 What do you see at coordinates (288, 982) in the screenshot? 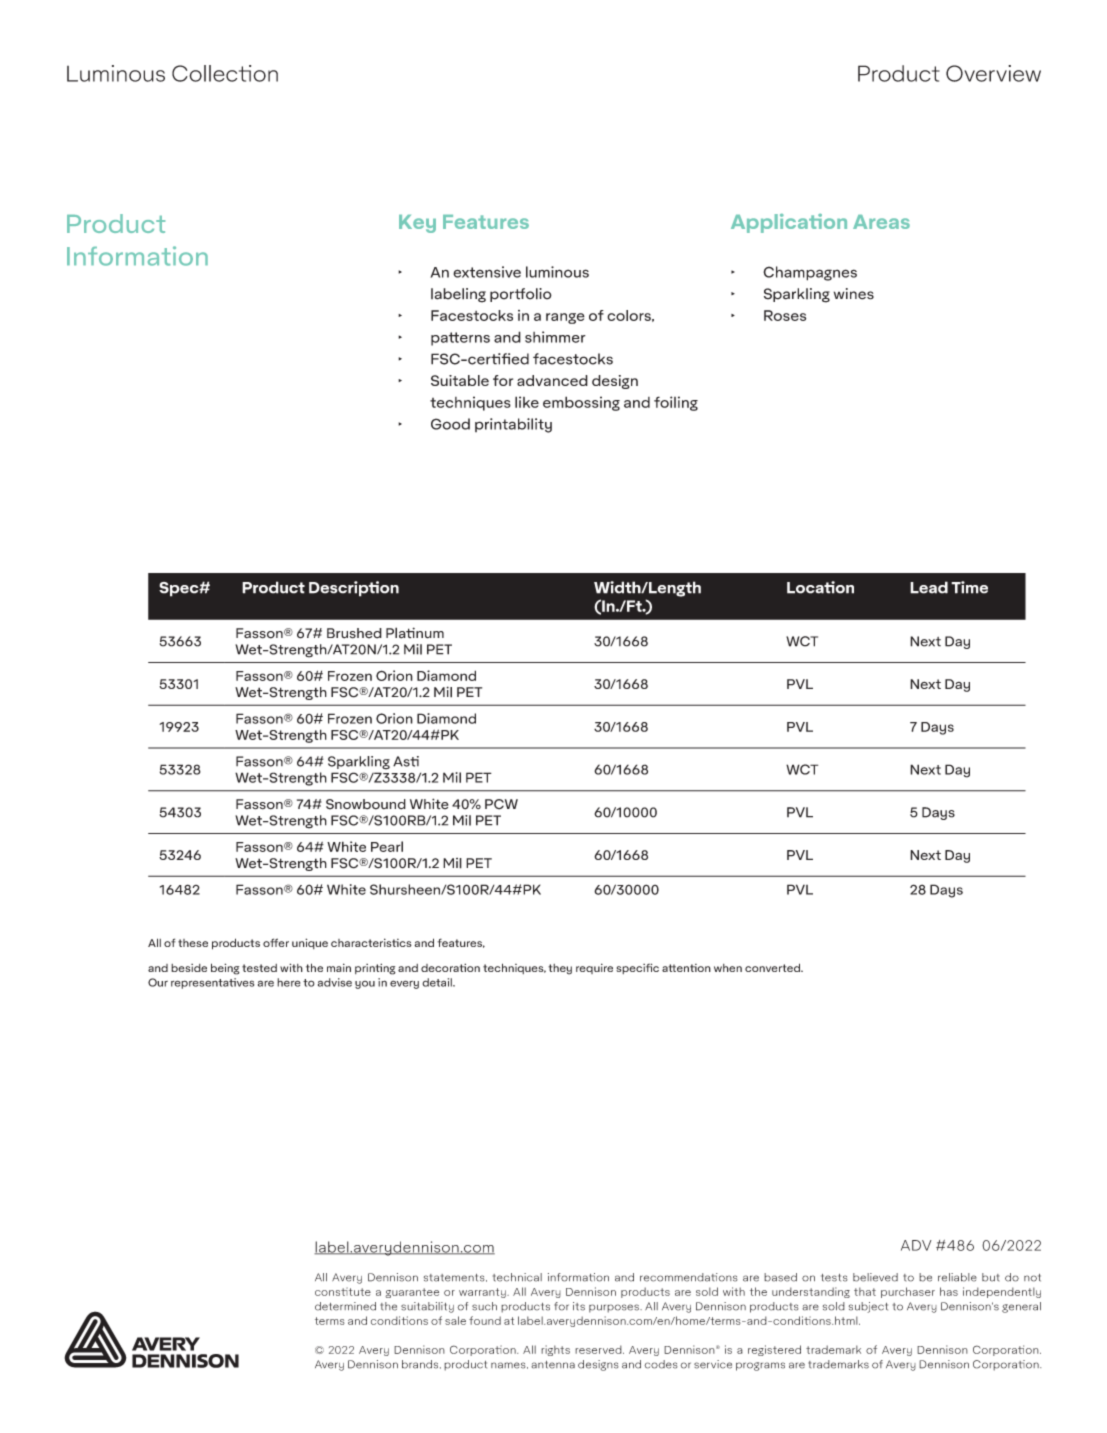
I see `here` at bounding box center [288, 982].
